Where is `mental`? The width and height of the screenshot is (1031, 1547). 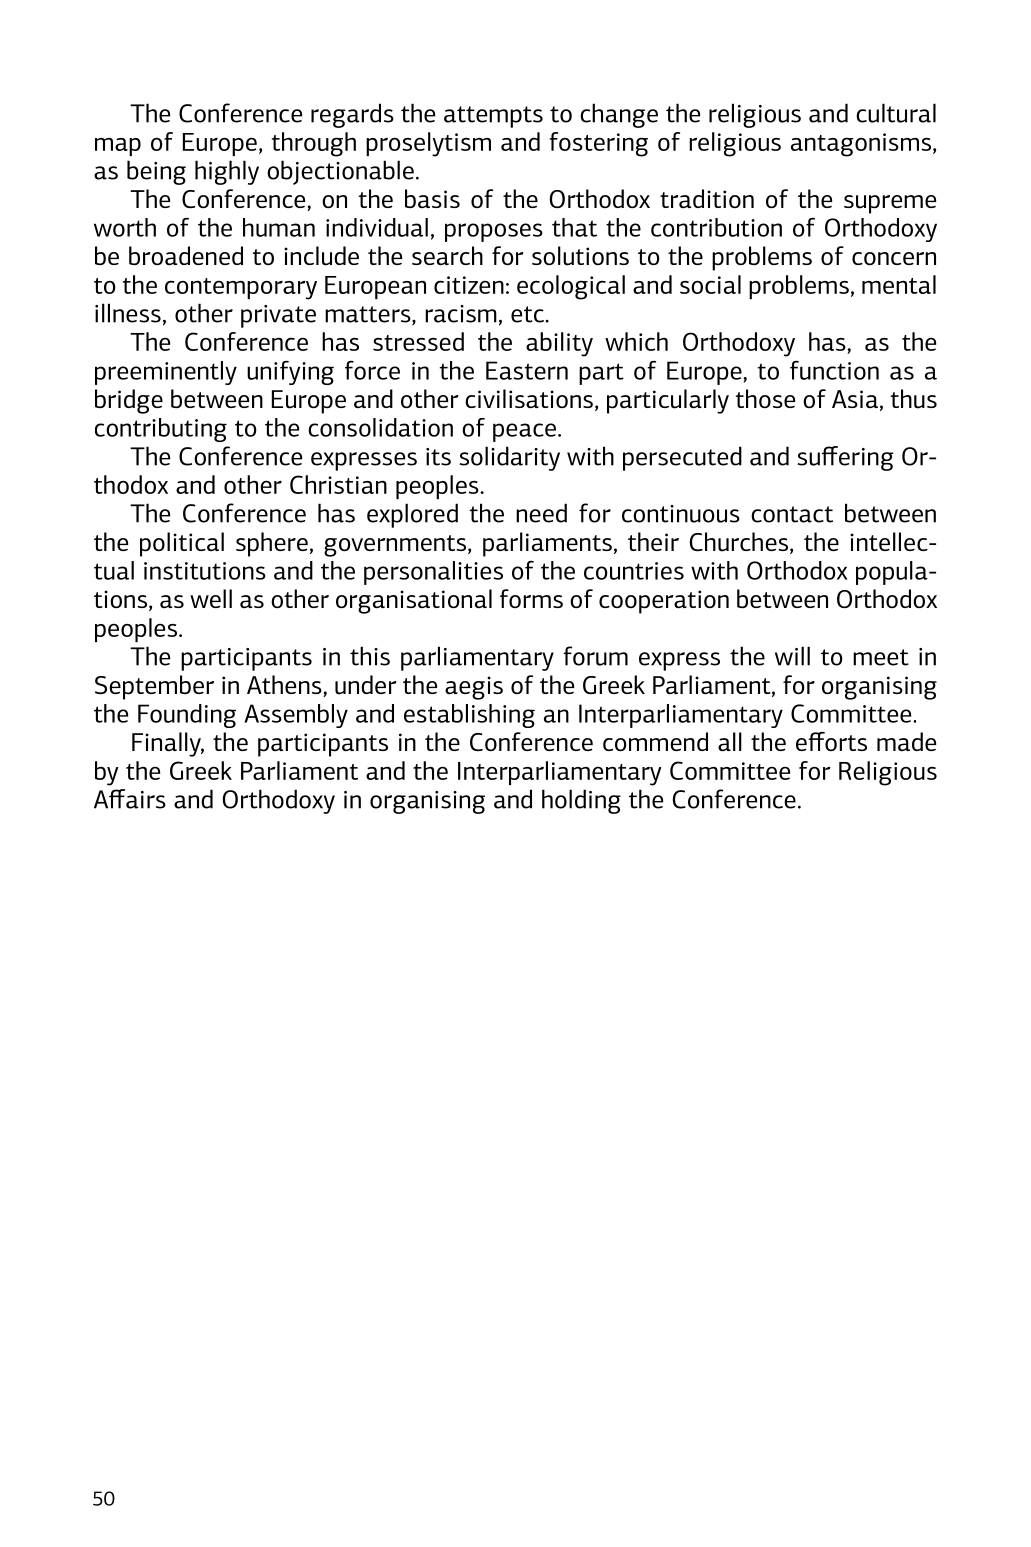
mental is located at coordinates (899, 284).
